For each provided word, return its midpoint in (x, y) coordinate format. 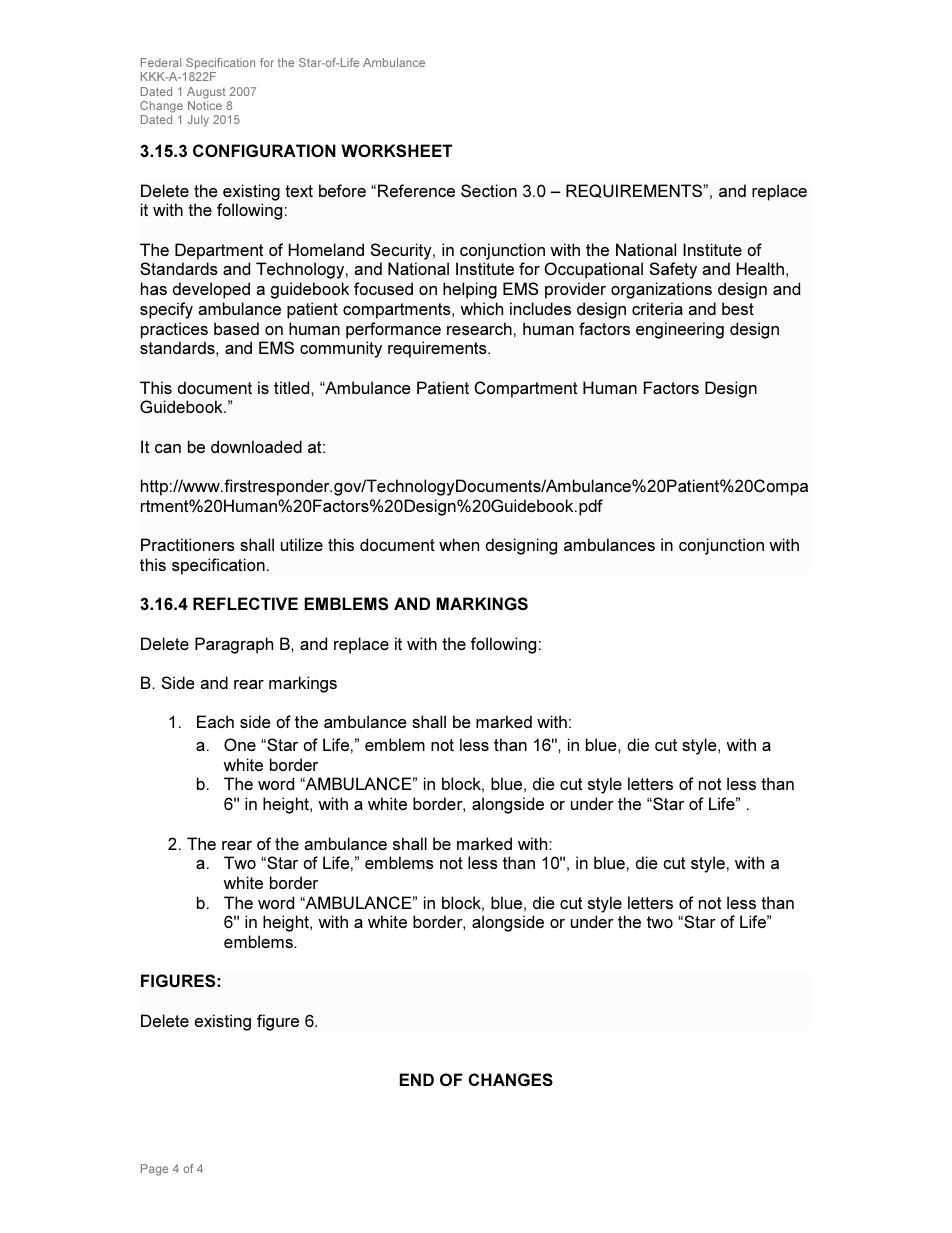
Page (154, 1170)
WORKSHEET (396, 150)
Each (215, 721)
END (417, 1079)
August (206, 93)
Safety (673, 270)
